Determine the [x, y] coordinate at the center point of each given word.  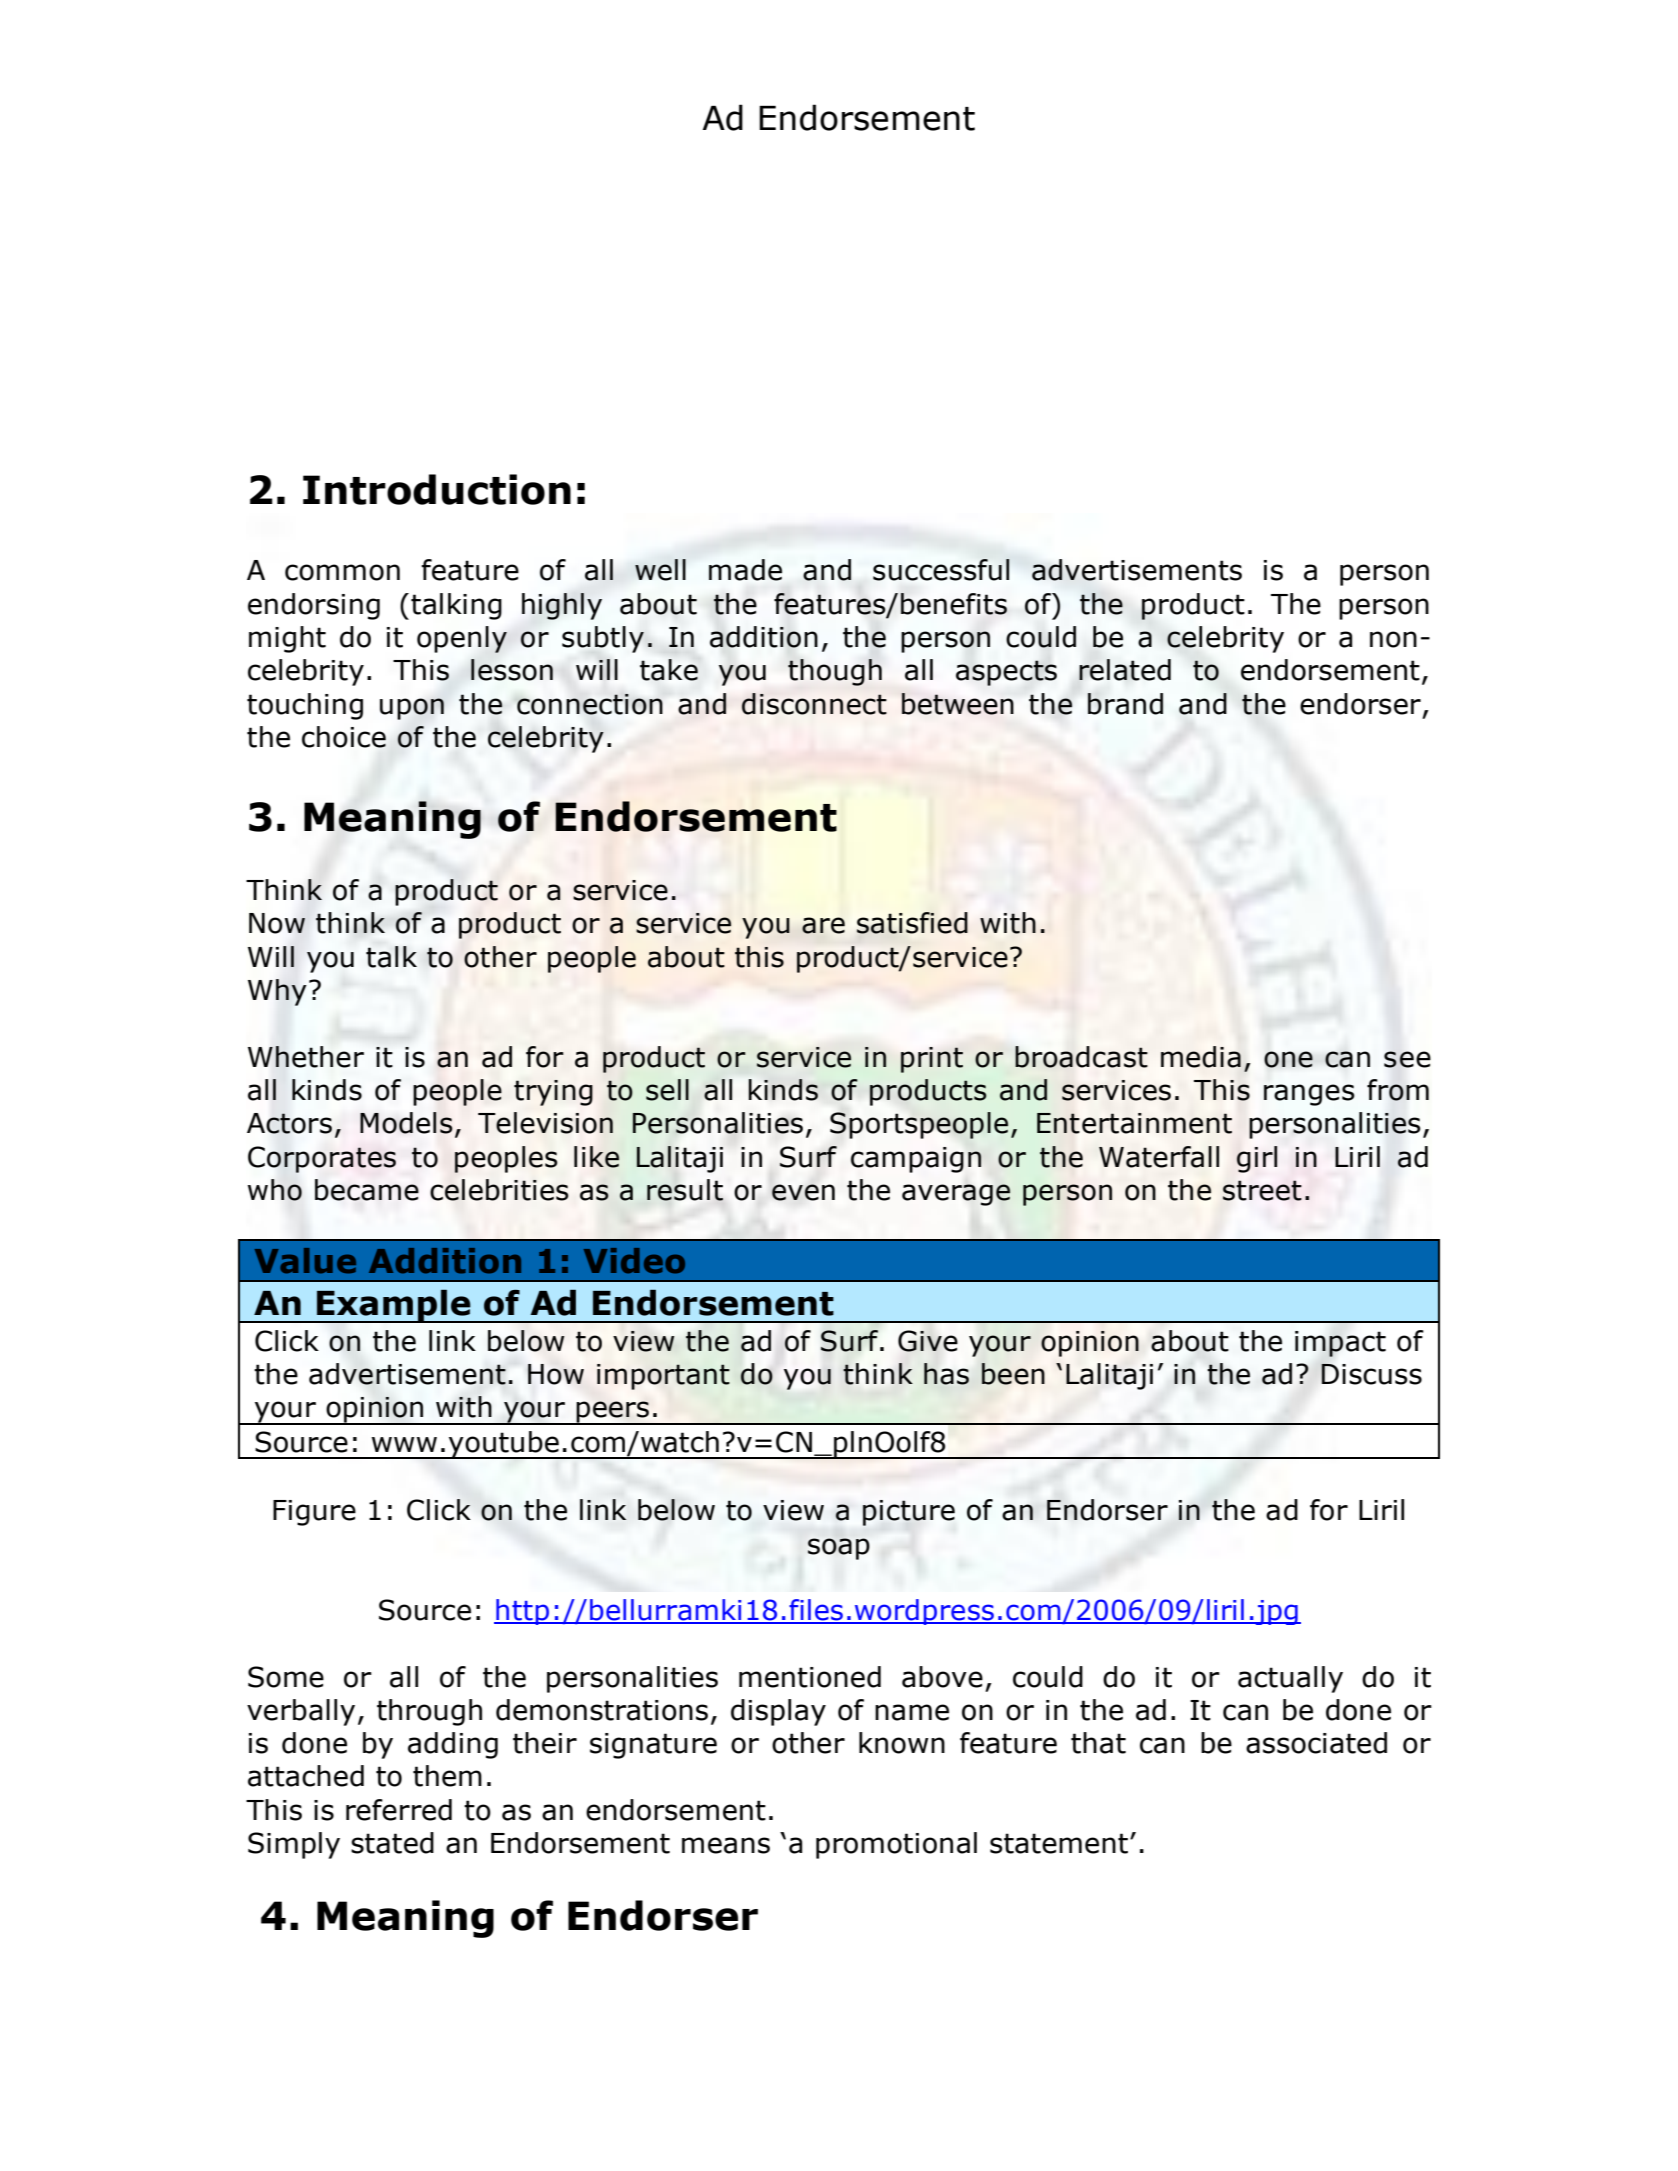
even [803, 1192]
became [367, 1190]
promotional [896, 1845]
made [745, 570]
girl [1257, 1159]
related [1125, 670]
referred [399, 1810]
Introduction [437, 489]
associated [1316, 1743]
